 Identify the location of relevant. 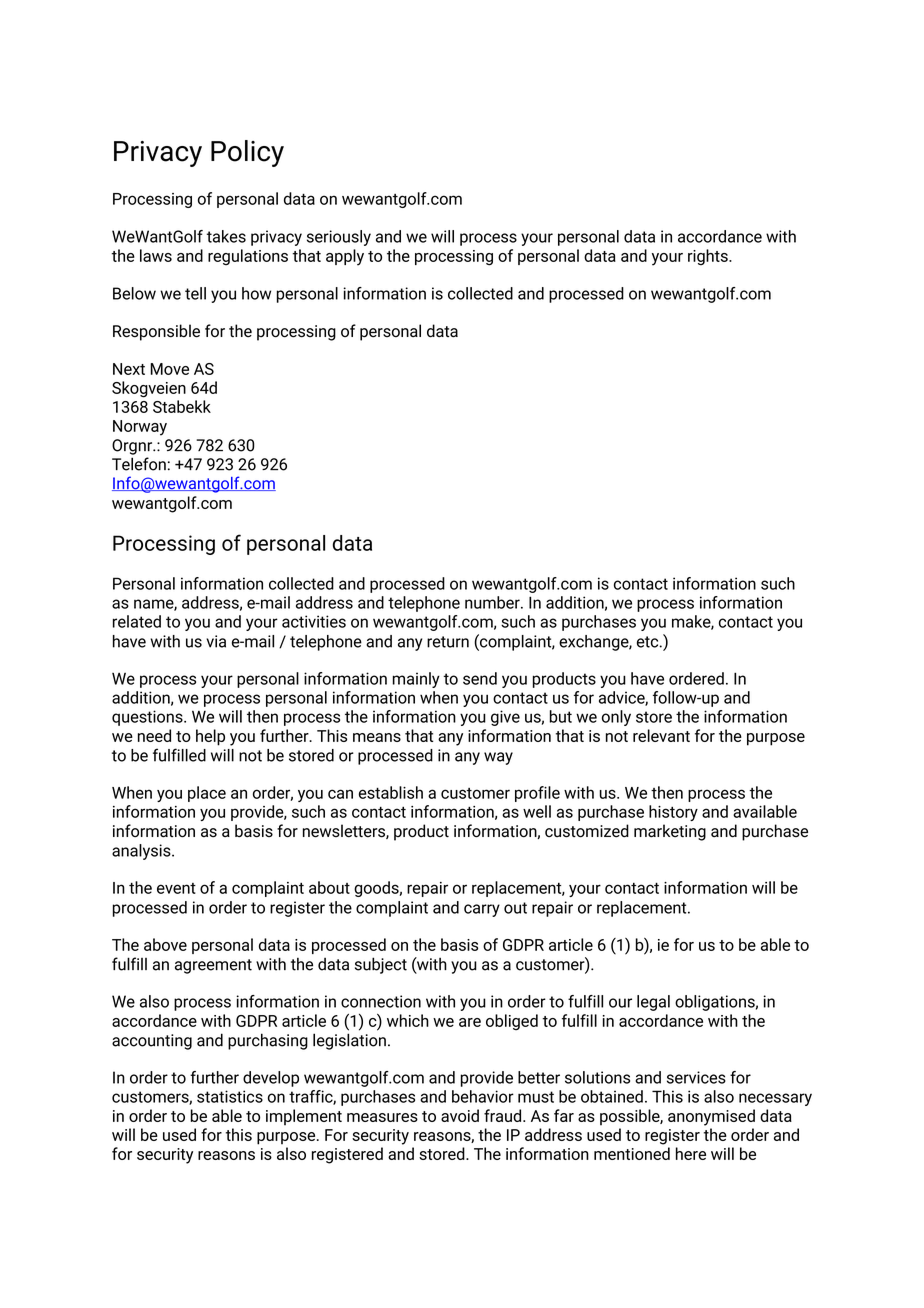
(661, 735).
